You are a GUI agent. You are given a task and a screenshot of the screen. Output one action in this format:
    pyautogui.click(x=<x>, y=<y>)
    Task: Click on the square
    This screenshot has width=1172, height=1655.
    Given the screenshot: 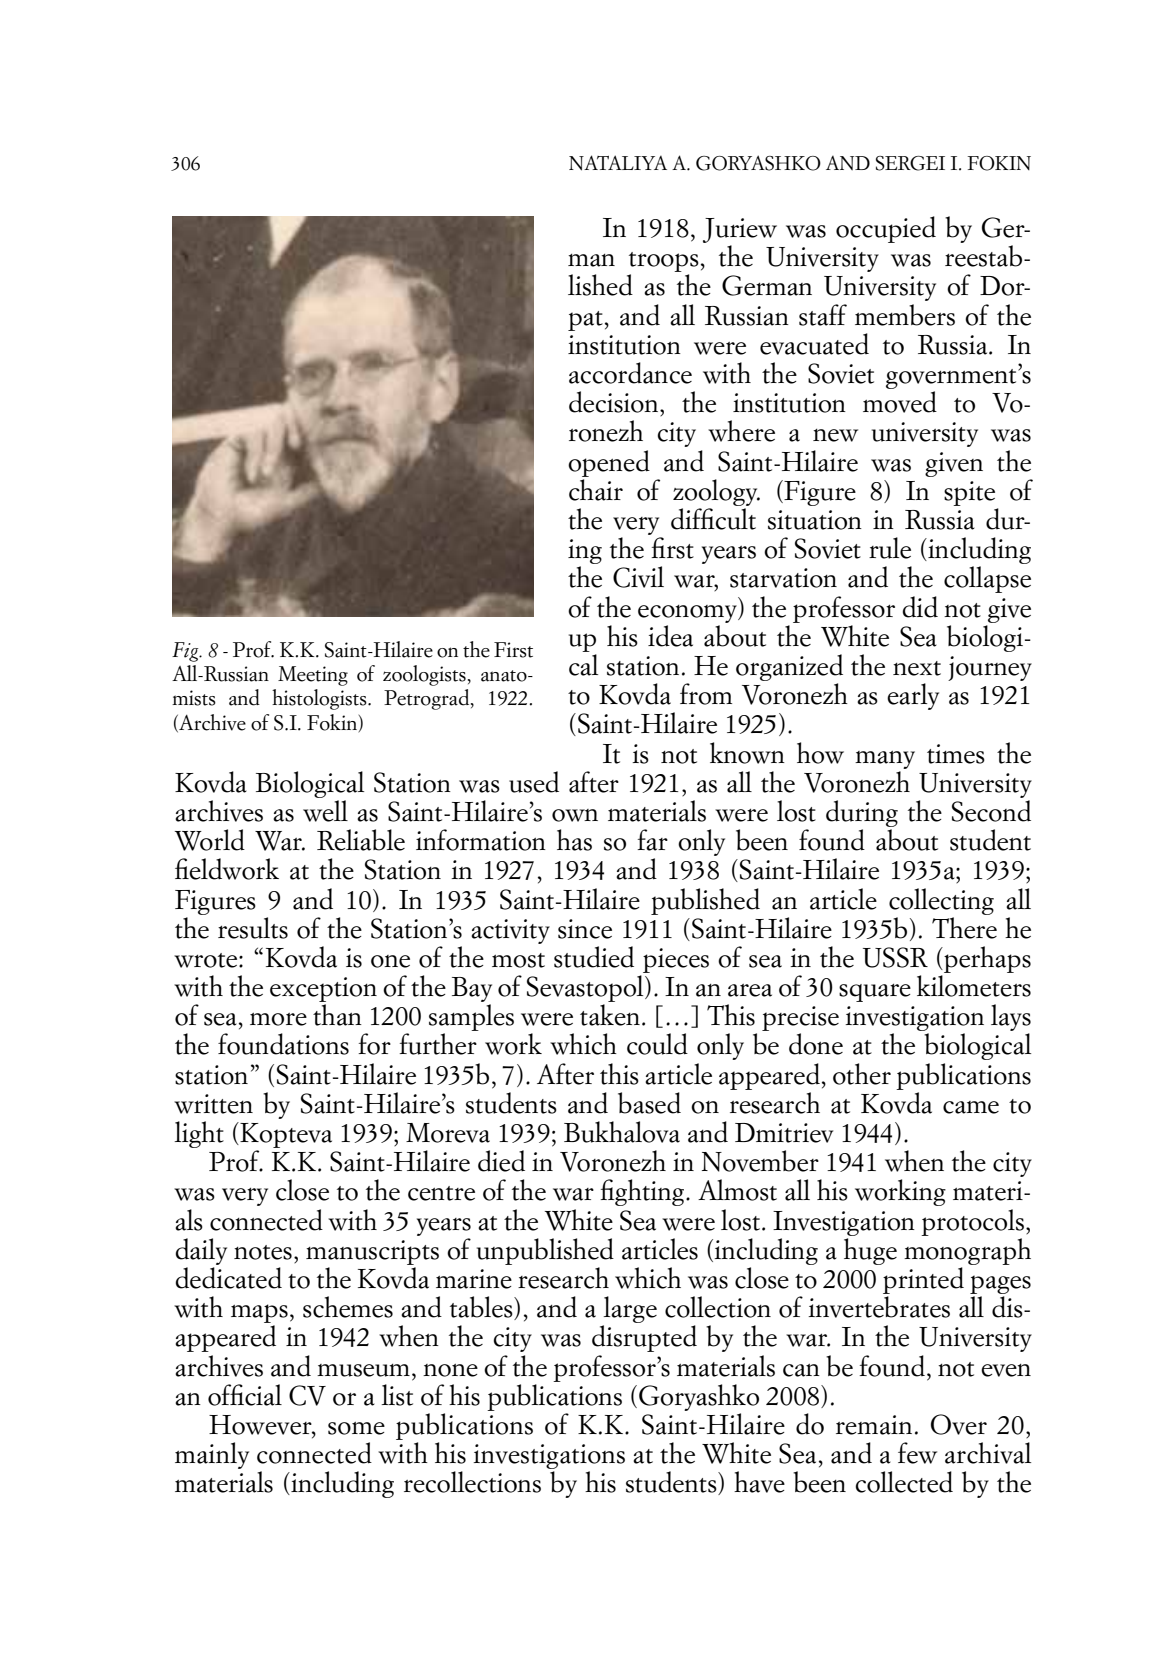 What is the action you would take?
    pyautogui.click(x=875, y=993)
